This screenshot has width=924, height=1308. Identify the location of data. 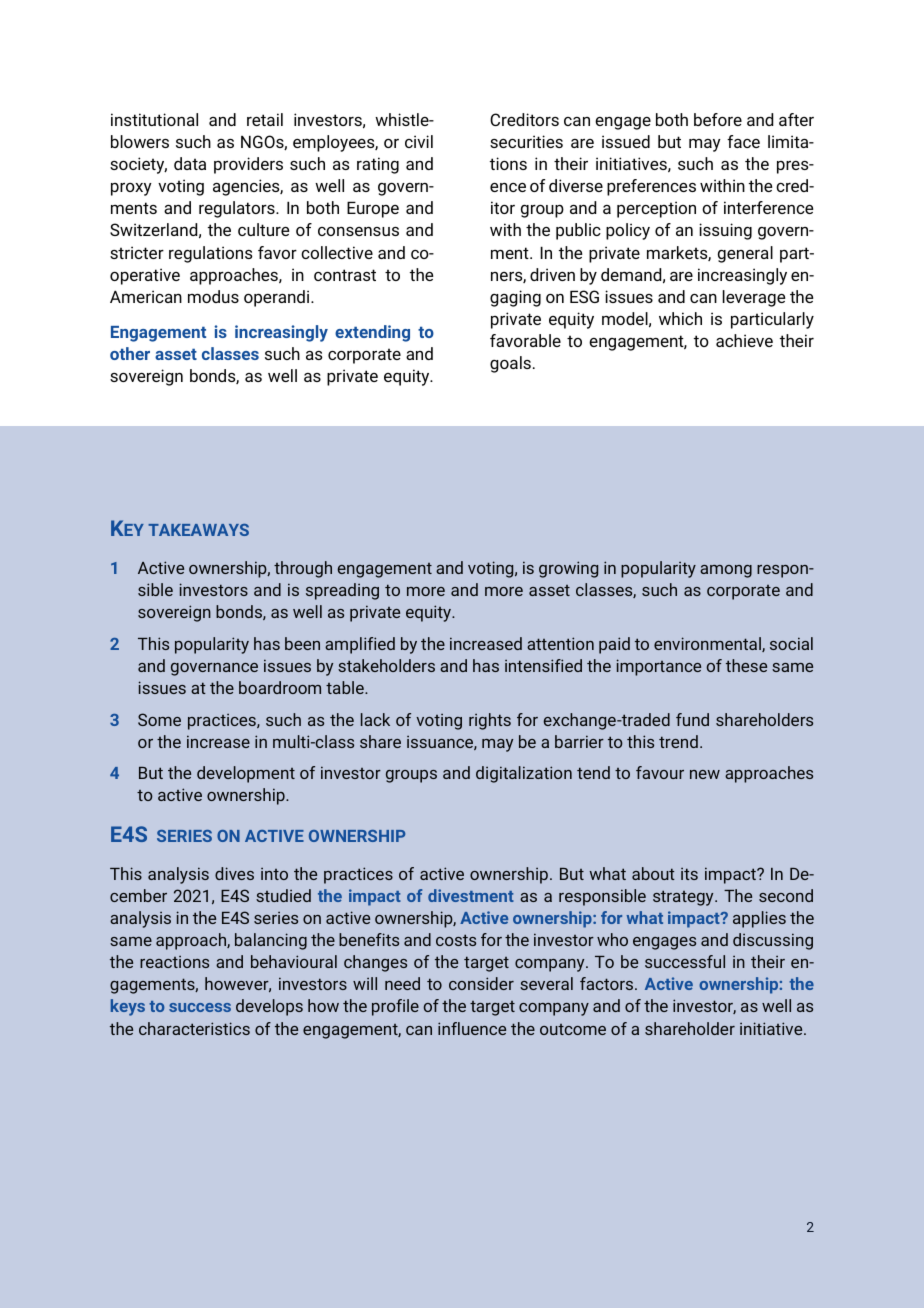
(190, 163).
